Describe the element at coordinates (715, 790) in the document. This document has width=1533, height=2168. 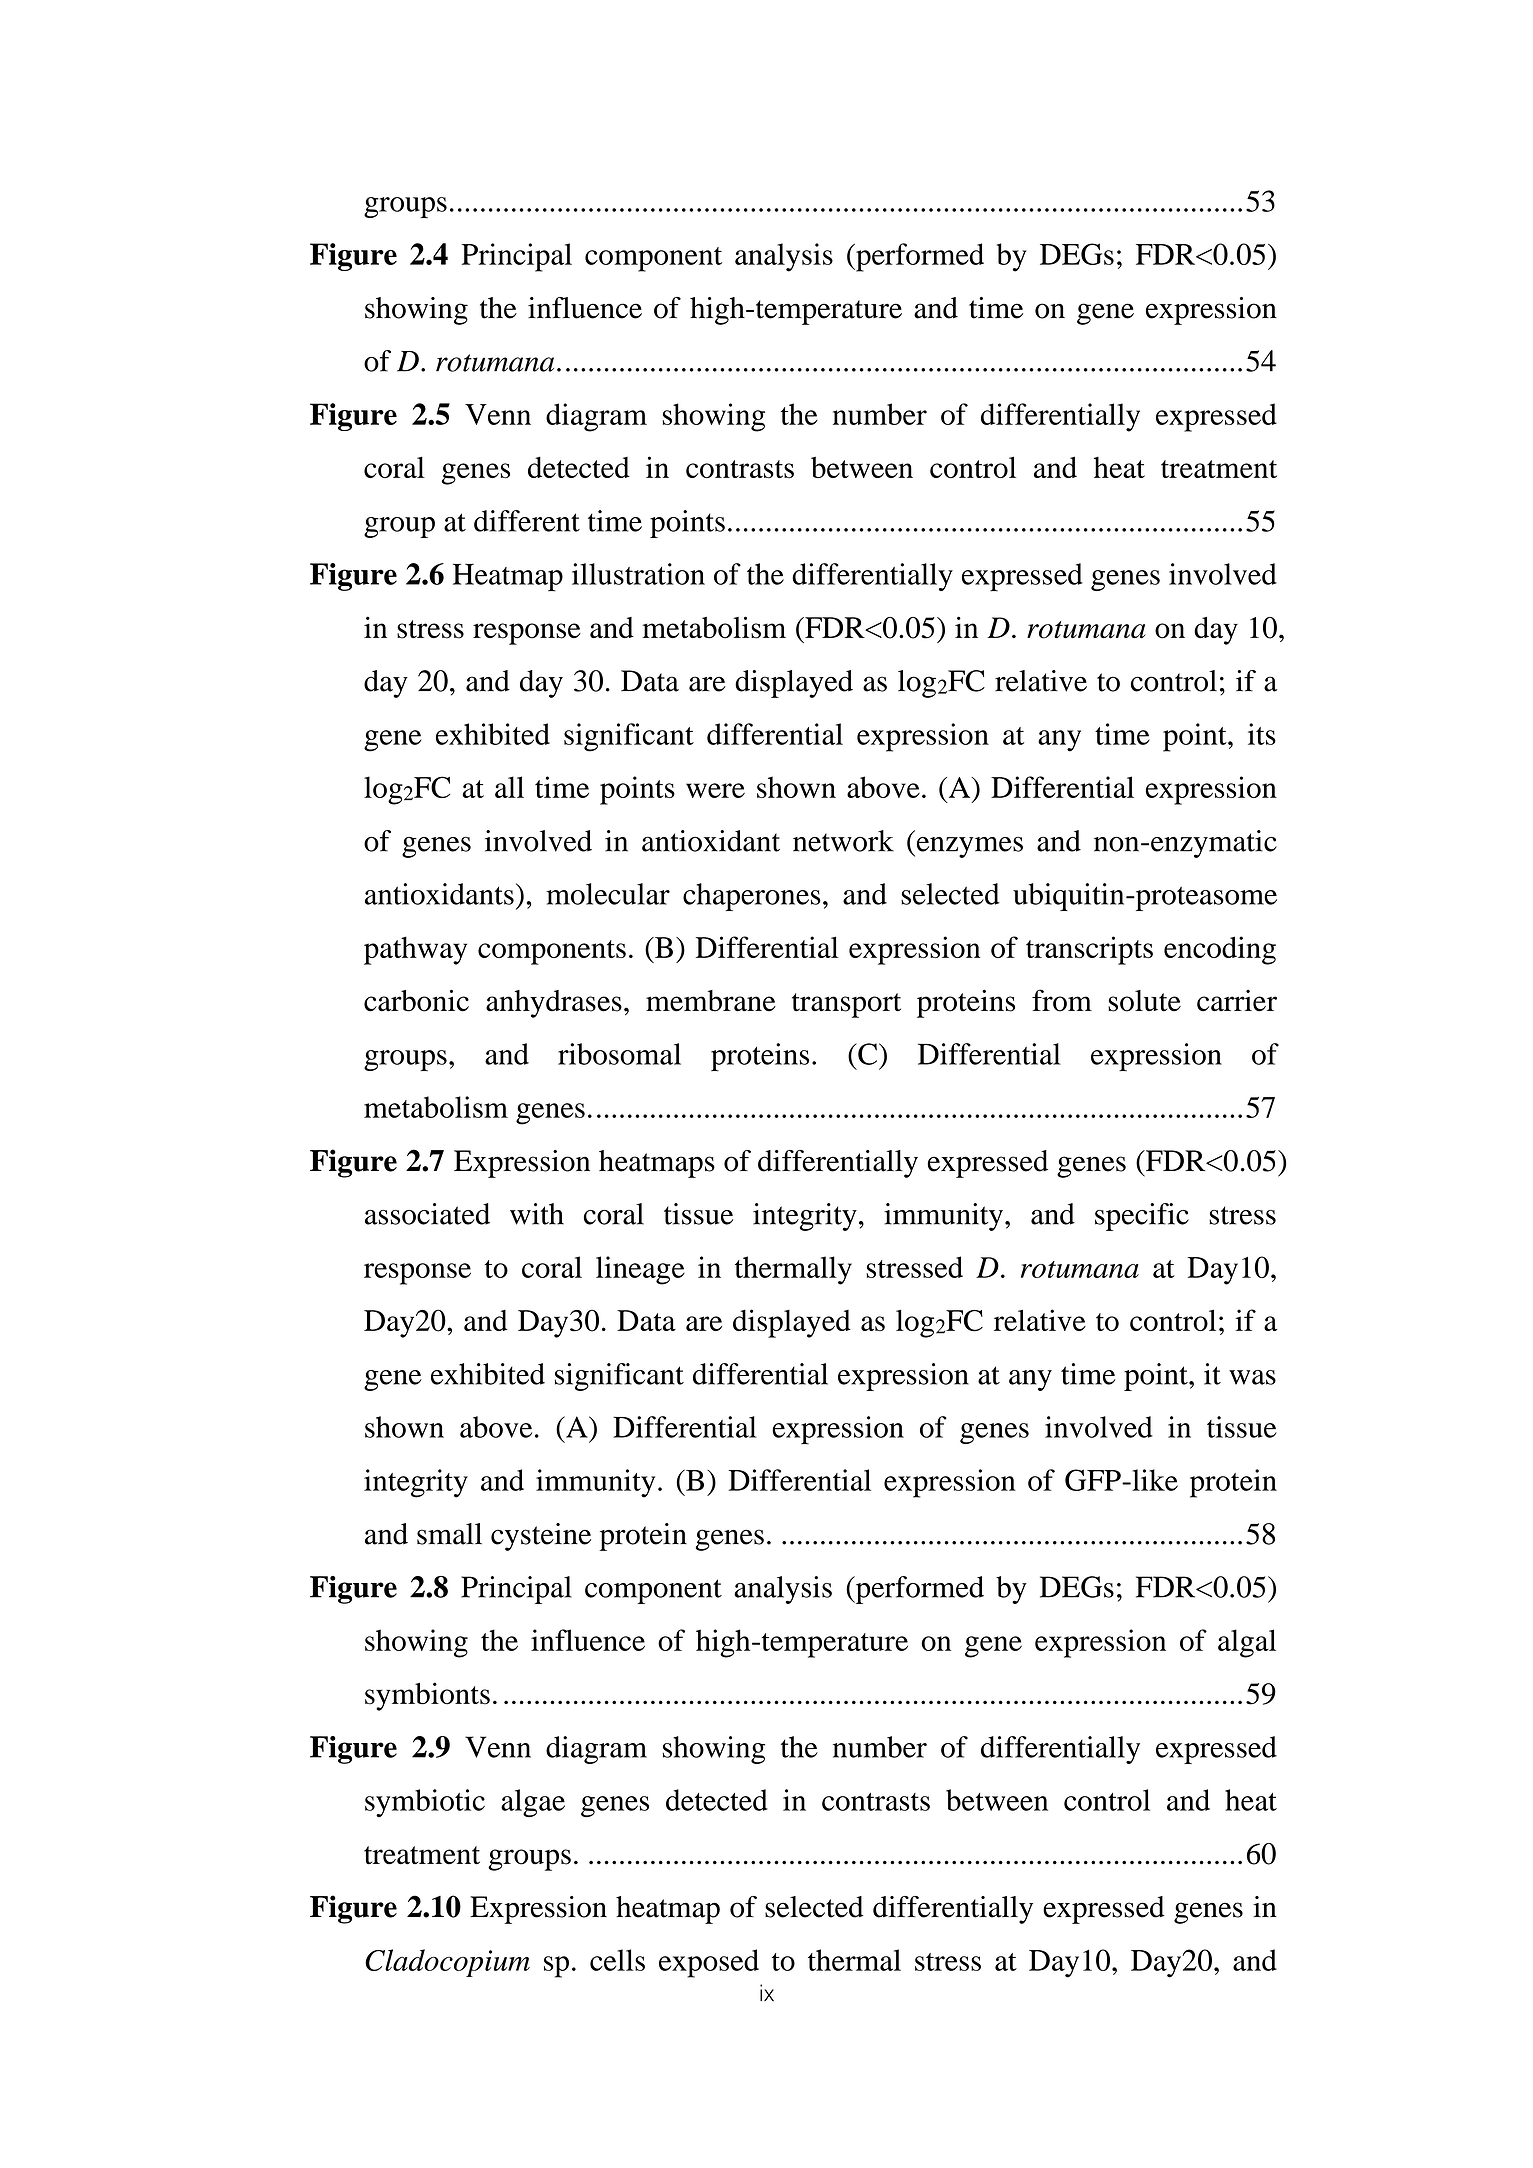
I see `were` at that location.
